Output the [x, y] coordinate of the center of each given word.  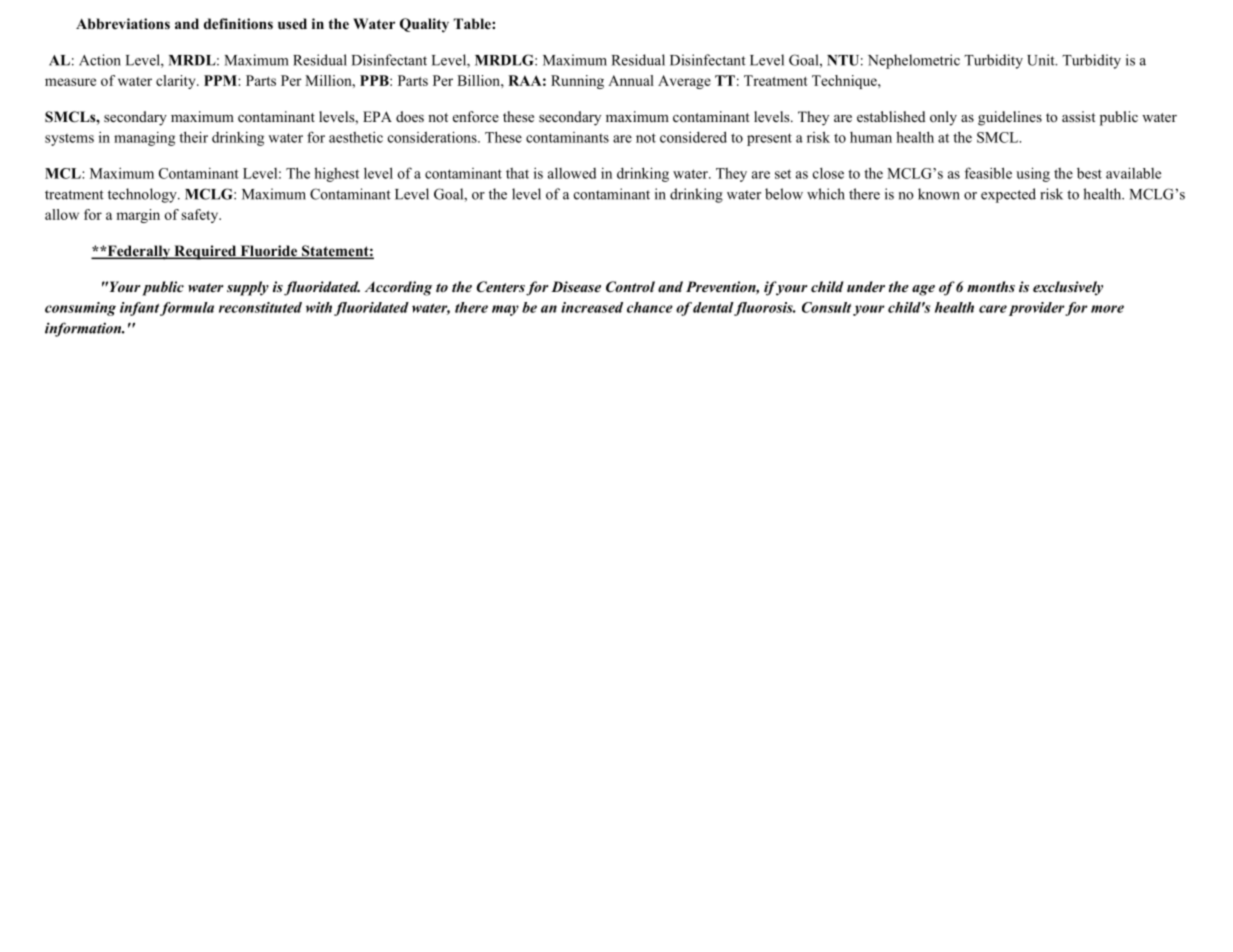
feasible [988, 173]
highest [336, 174]
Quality [424, 25]
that [517, 173]
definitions [238, 24]
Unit [1042, 60]
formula [187, 309]
